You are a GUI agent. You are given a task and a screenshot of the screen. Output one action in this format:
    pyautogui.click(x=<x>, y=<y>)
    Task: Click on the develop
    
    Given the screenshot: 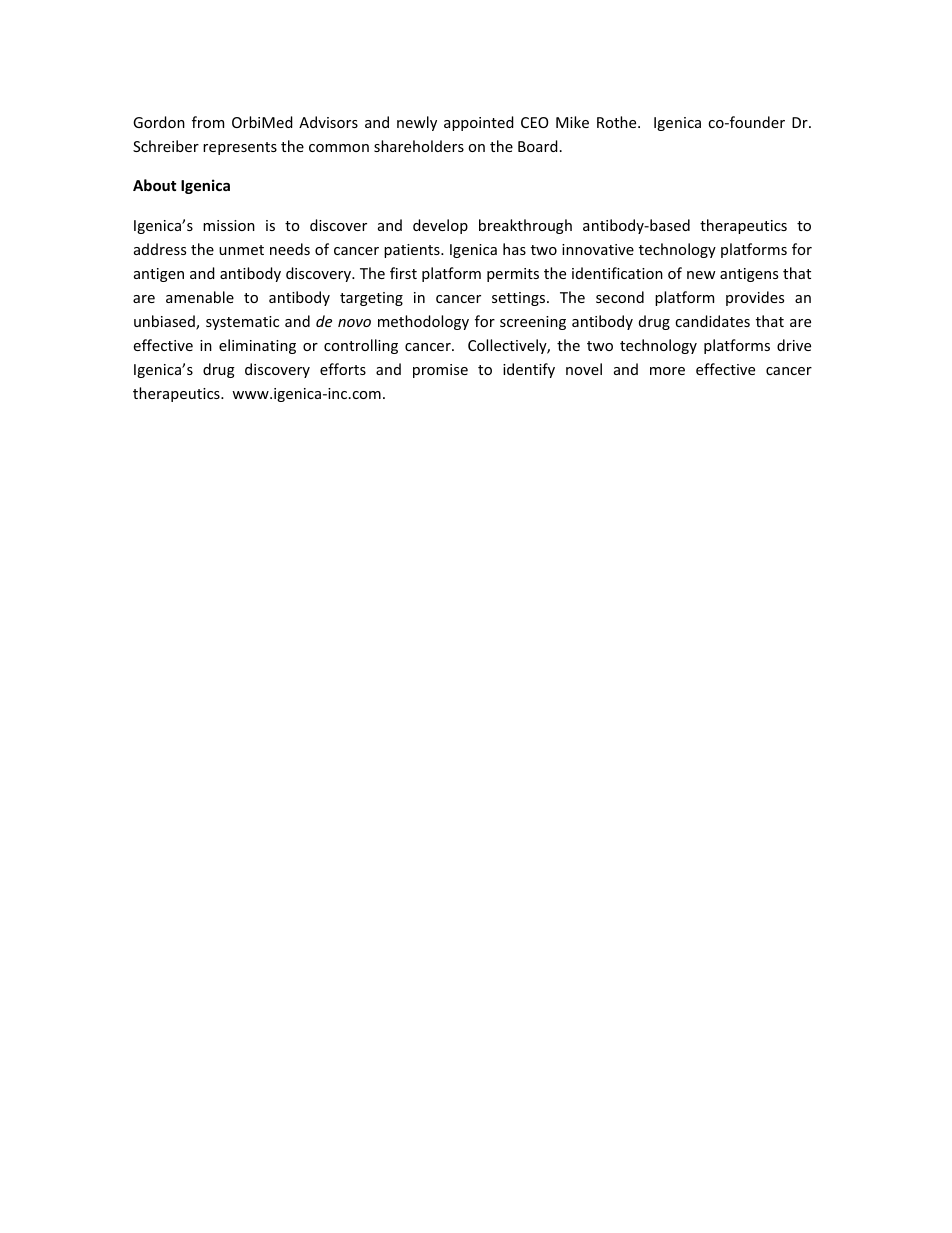 What is the action you would take?
    pyautogui.click(x=440, y=226)
